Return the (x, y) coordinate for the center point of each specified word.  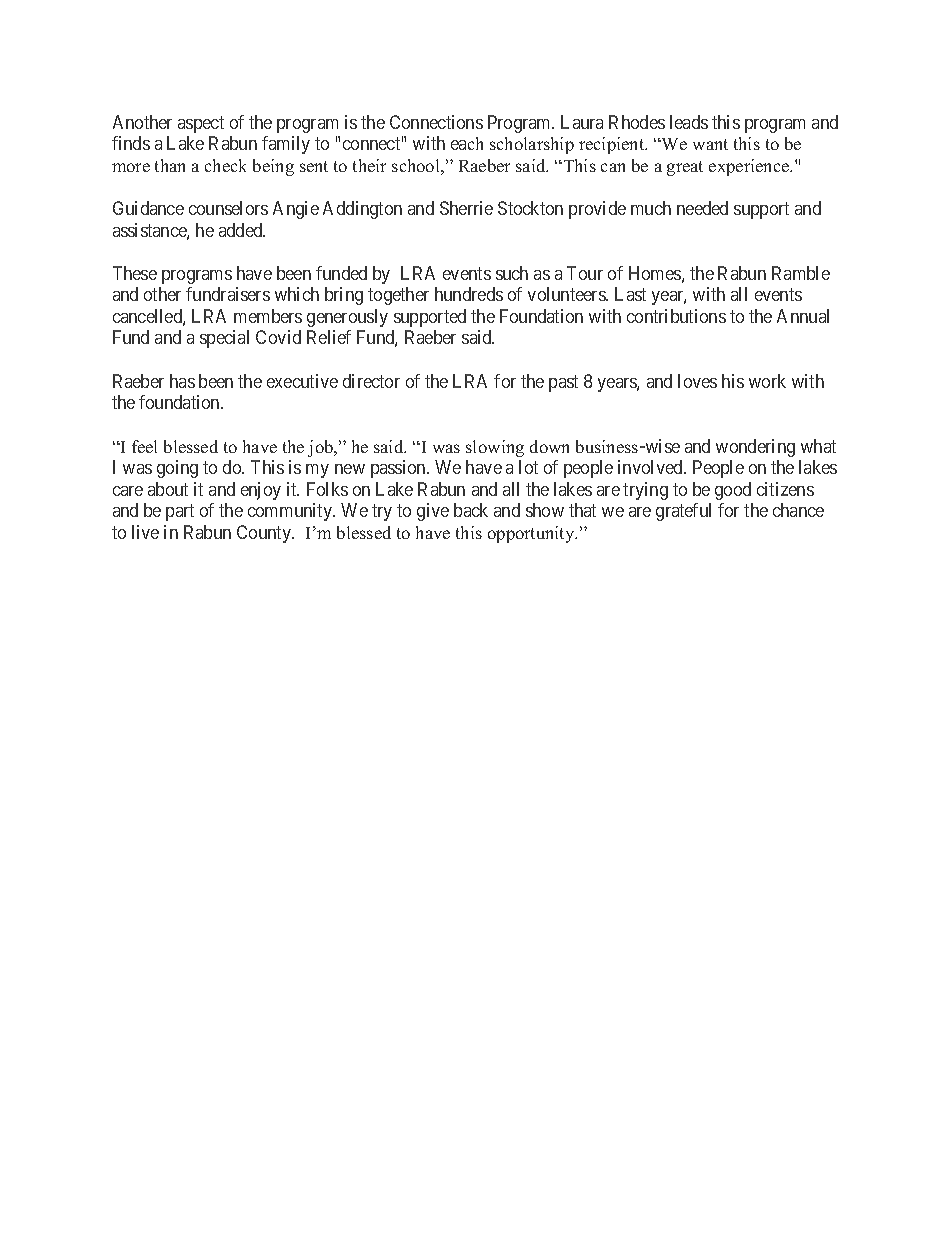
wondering (755, 448)
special (224, 339)
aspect (201, 124)
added (242, 230)
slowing (495, 448)
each (467, 143)
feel (144, 446)
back (471, 510)
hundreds (469, 294)
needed (702, 208)
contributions (676, 316)
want (710, 144)
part (180, 512)
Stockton (530, 208)
